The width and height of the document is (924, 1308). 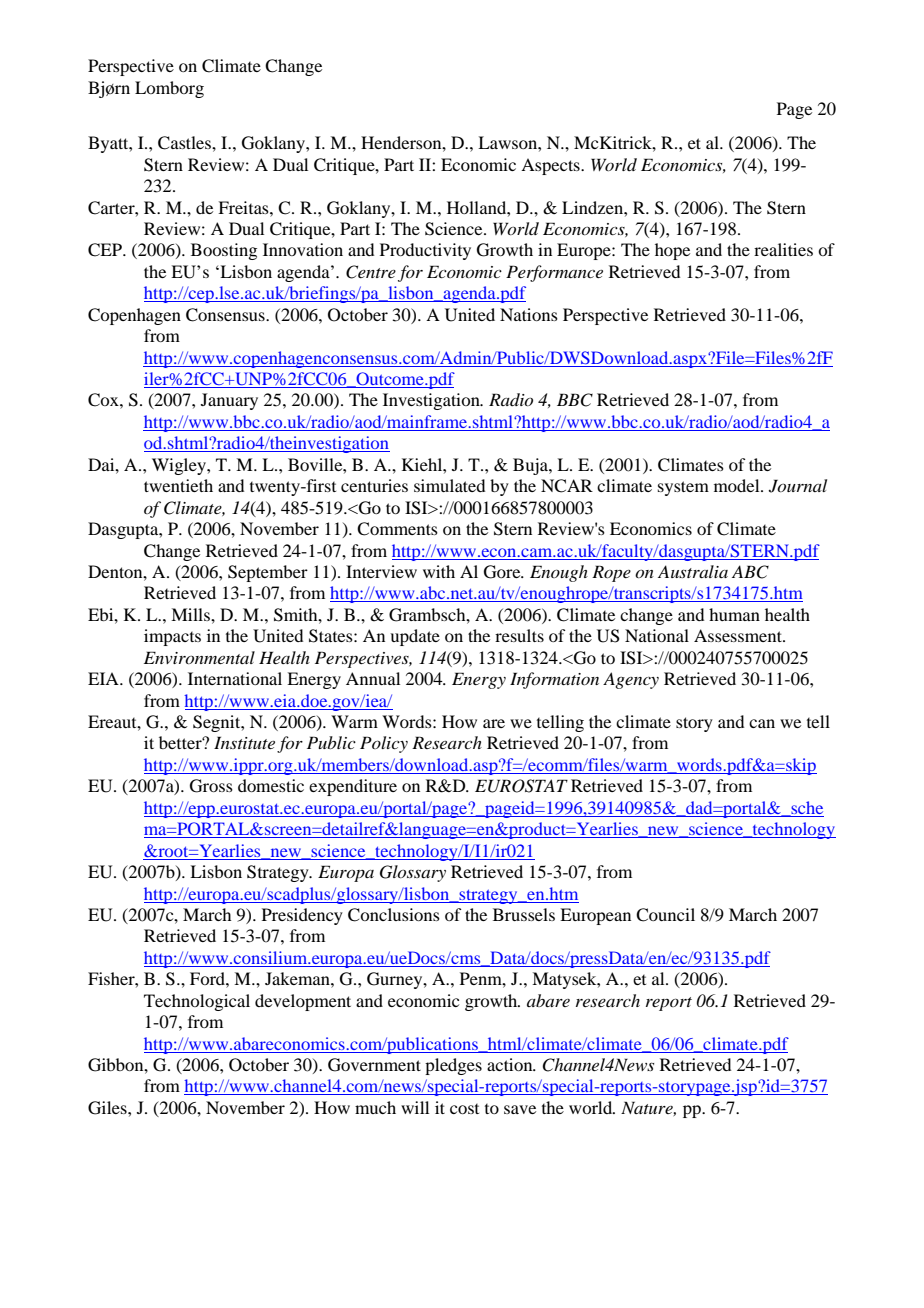 I want to click on Giles, so click(x=108, y=1108).
